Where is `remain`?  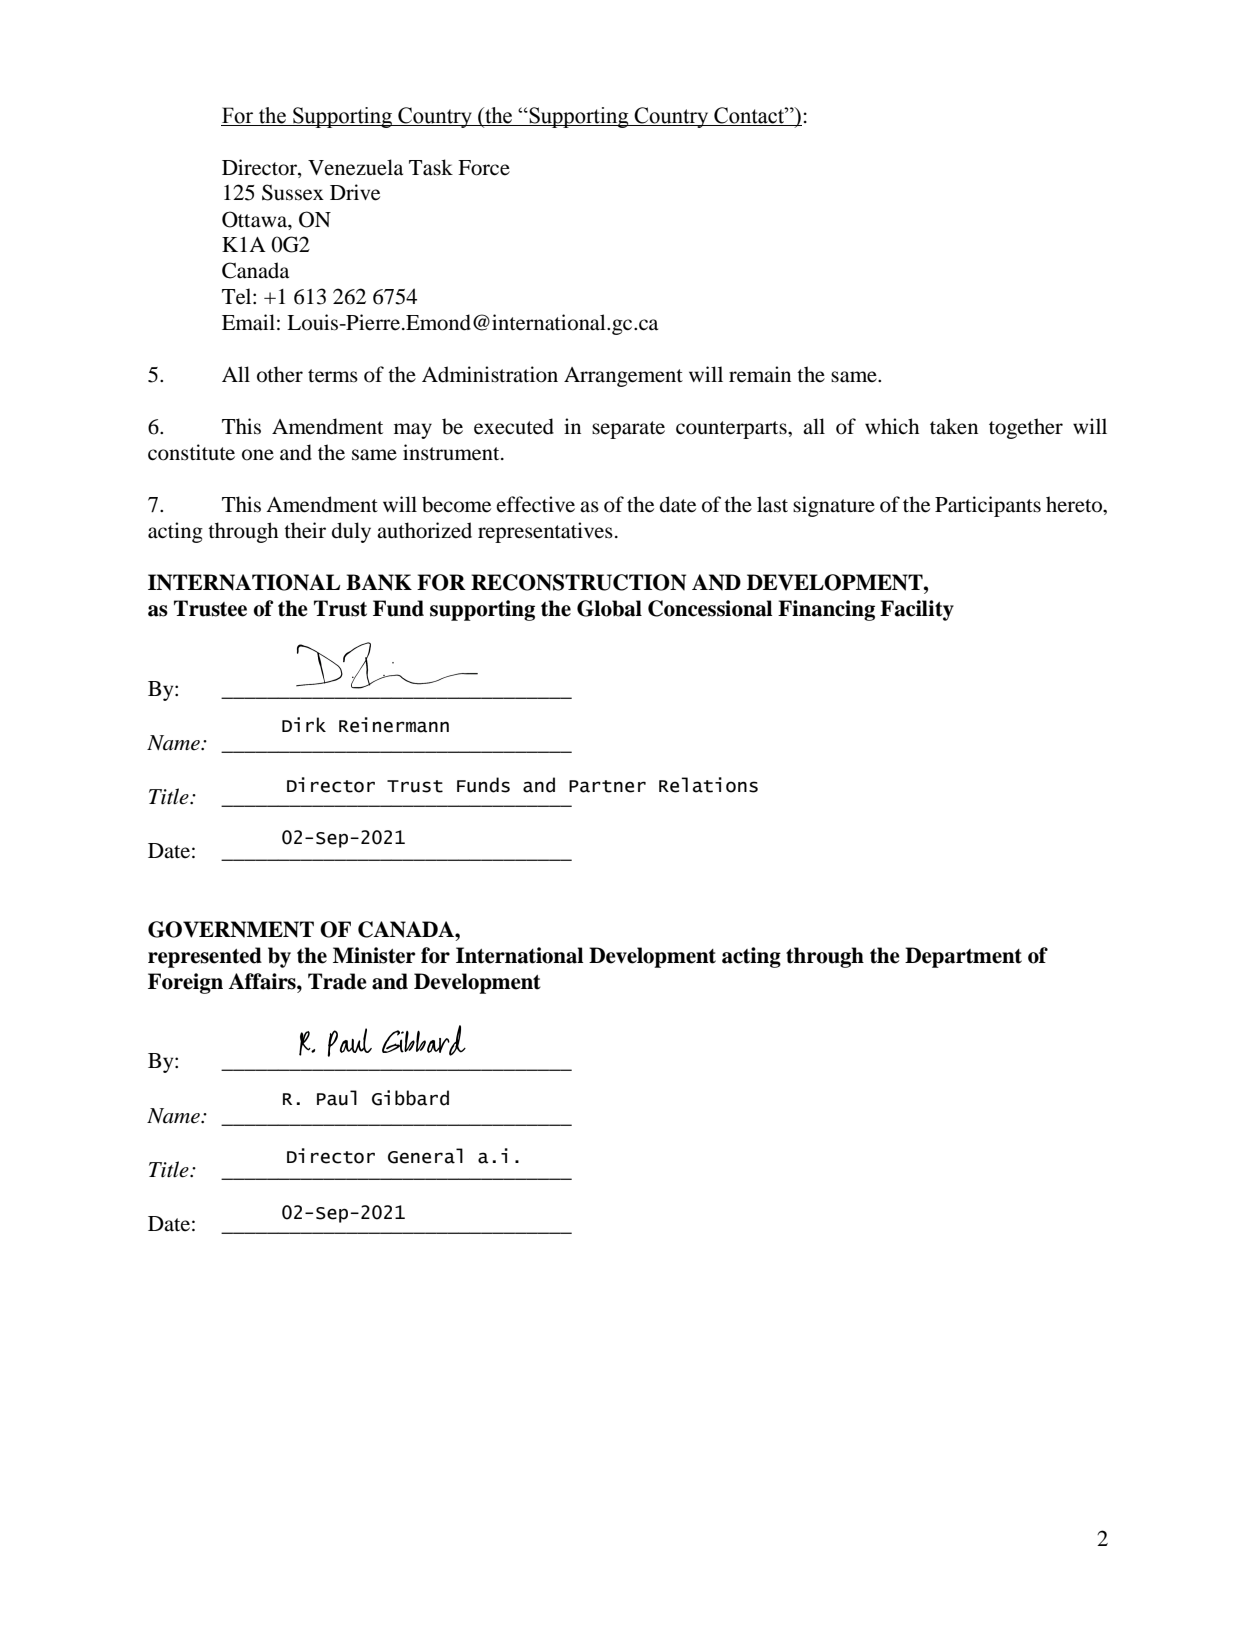
remain is located at coordinates (760, 374).
